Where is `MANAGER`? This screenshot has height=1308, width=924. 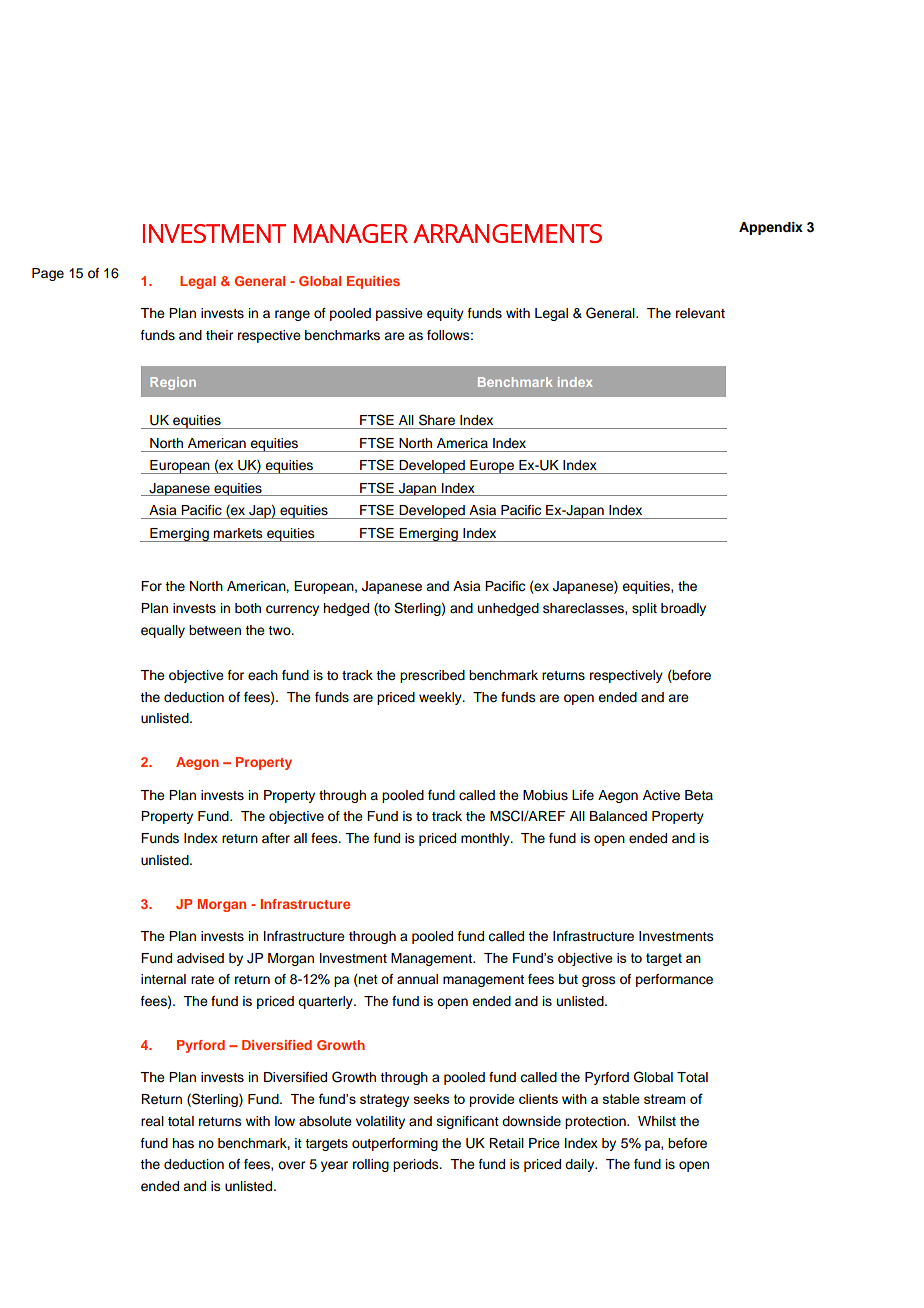 MANAGER is located at coordinates (351, 233).
